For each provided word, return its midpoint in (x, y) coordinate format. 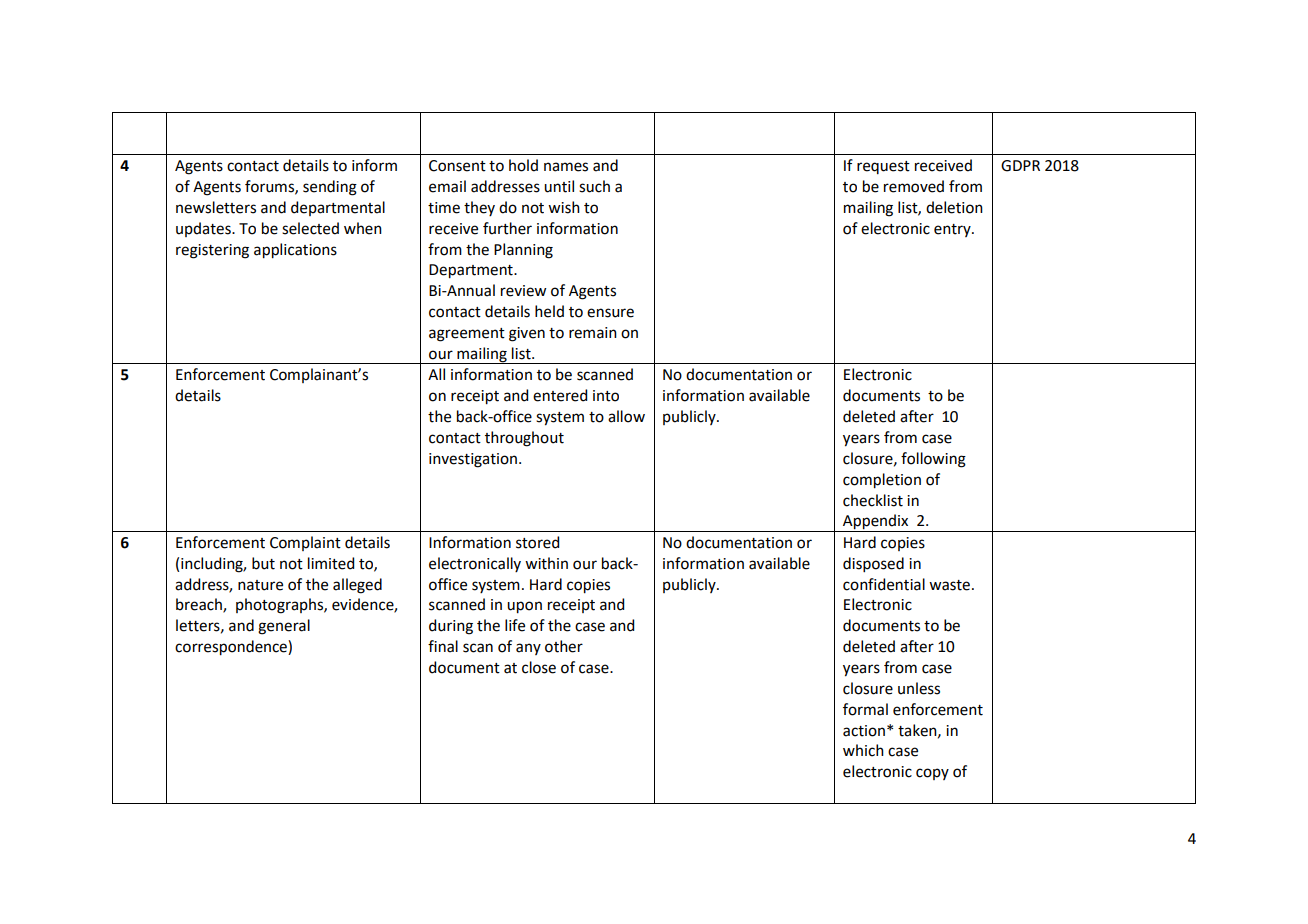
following (933, 460)
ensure (610, 313)
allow (626, 416)
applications (295, 251)
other (564, 646)
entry (953, 230)
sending (330, 188)
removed (914, 186)
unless (919, 688)
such (594, 186)
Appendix (876, 523)
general (284, 627)
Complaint (305, 543)
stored (537, 542)
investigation (473, 460)
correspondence (232, 648)
